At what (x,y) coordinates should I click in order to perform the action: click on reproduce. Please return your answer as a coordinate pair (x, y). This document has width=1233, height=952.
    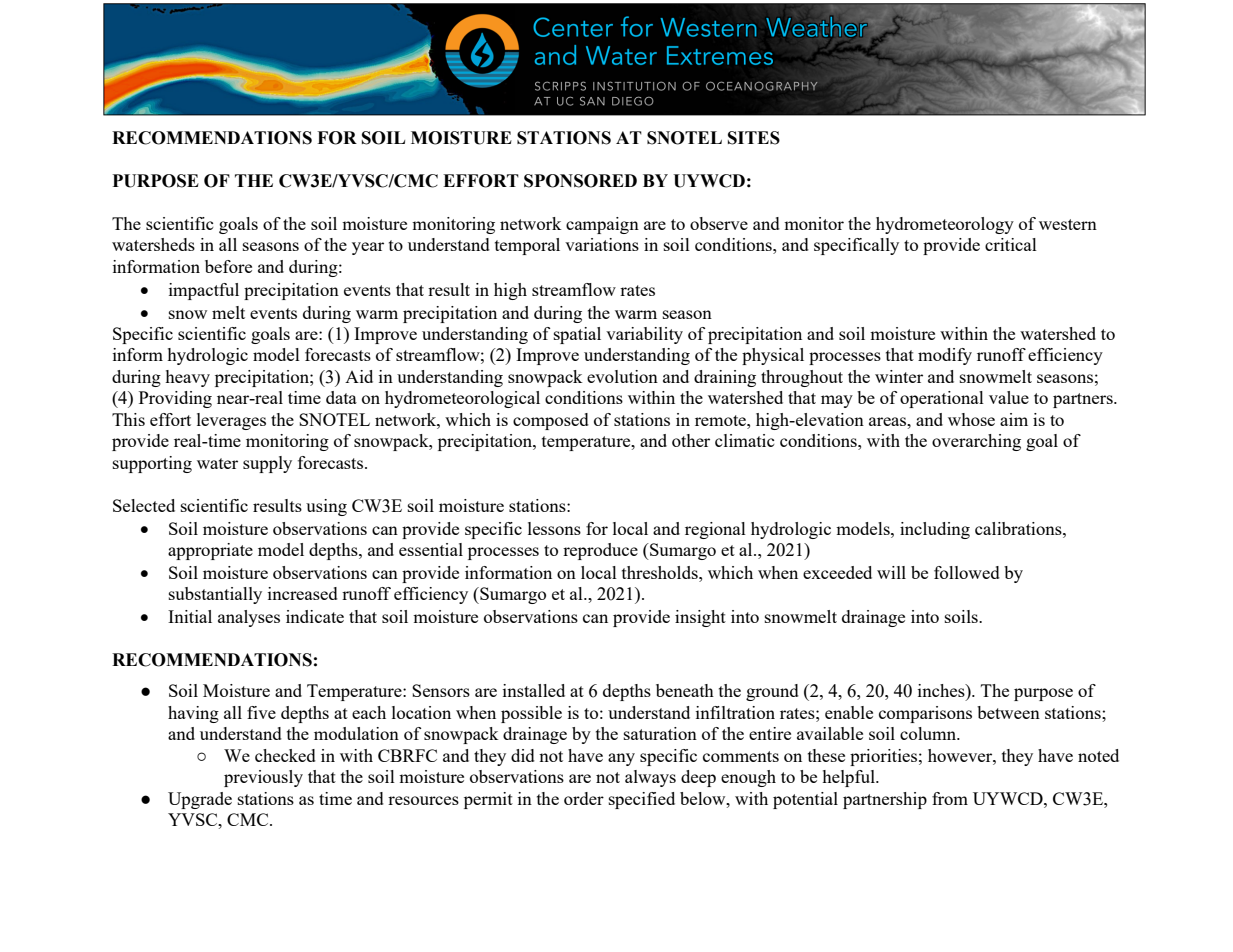
    Looking at the image, I should click on (600, 551).
